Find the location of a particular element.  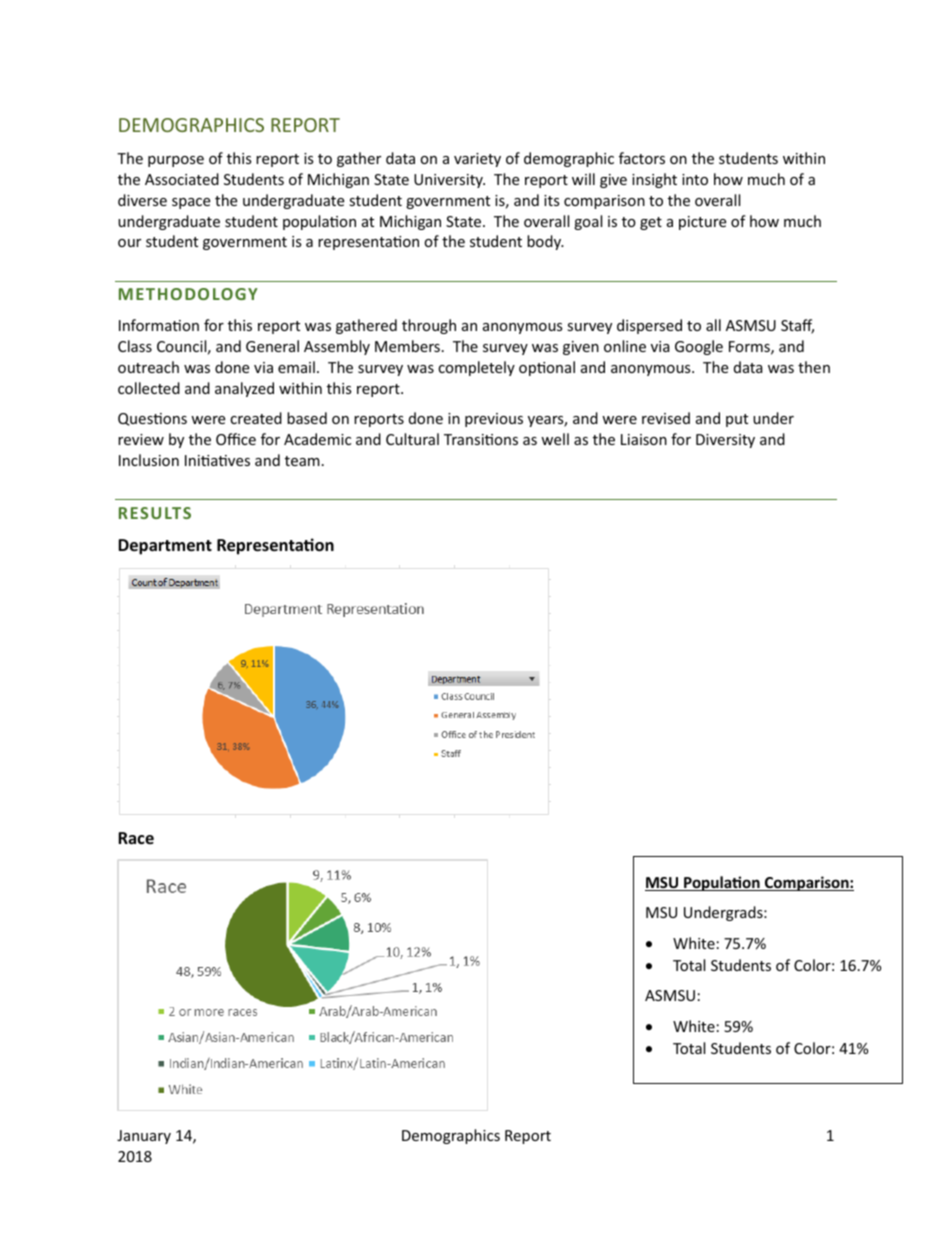

Department is located at coordinates (165, 547).
